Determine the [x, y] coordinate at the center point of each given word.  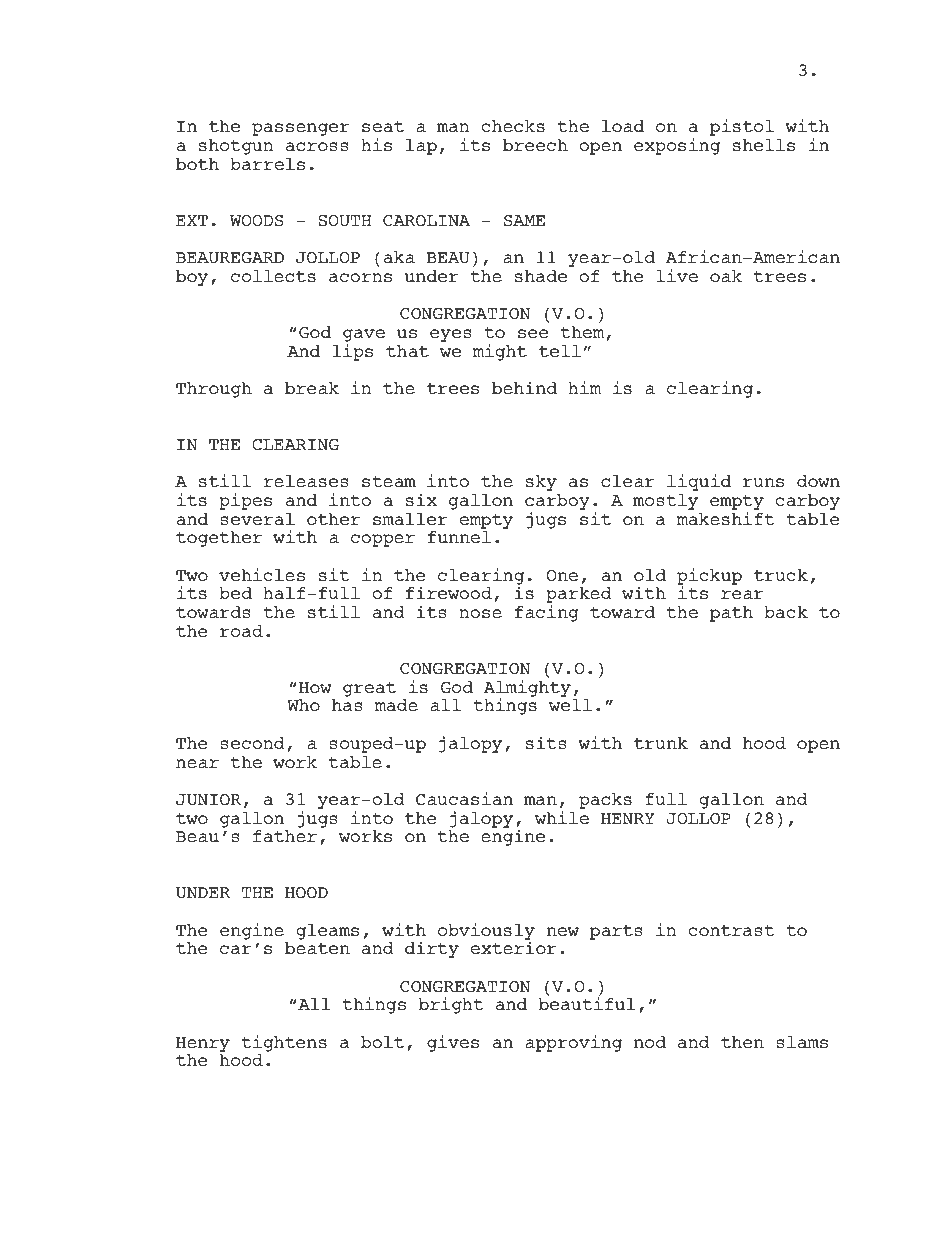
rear [742, 594]
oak [726, 276]
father [285, 836]
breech [535, 145]
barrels [267, 164]
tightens [284, 1043]
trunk [661, 743]
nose [480, 614]
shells [764, 145]
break [312, 388]
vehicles [262, 575]
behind [524, 387]
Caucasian [464, 799]
